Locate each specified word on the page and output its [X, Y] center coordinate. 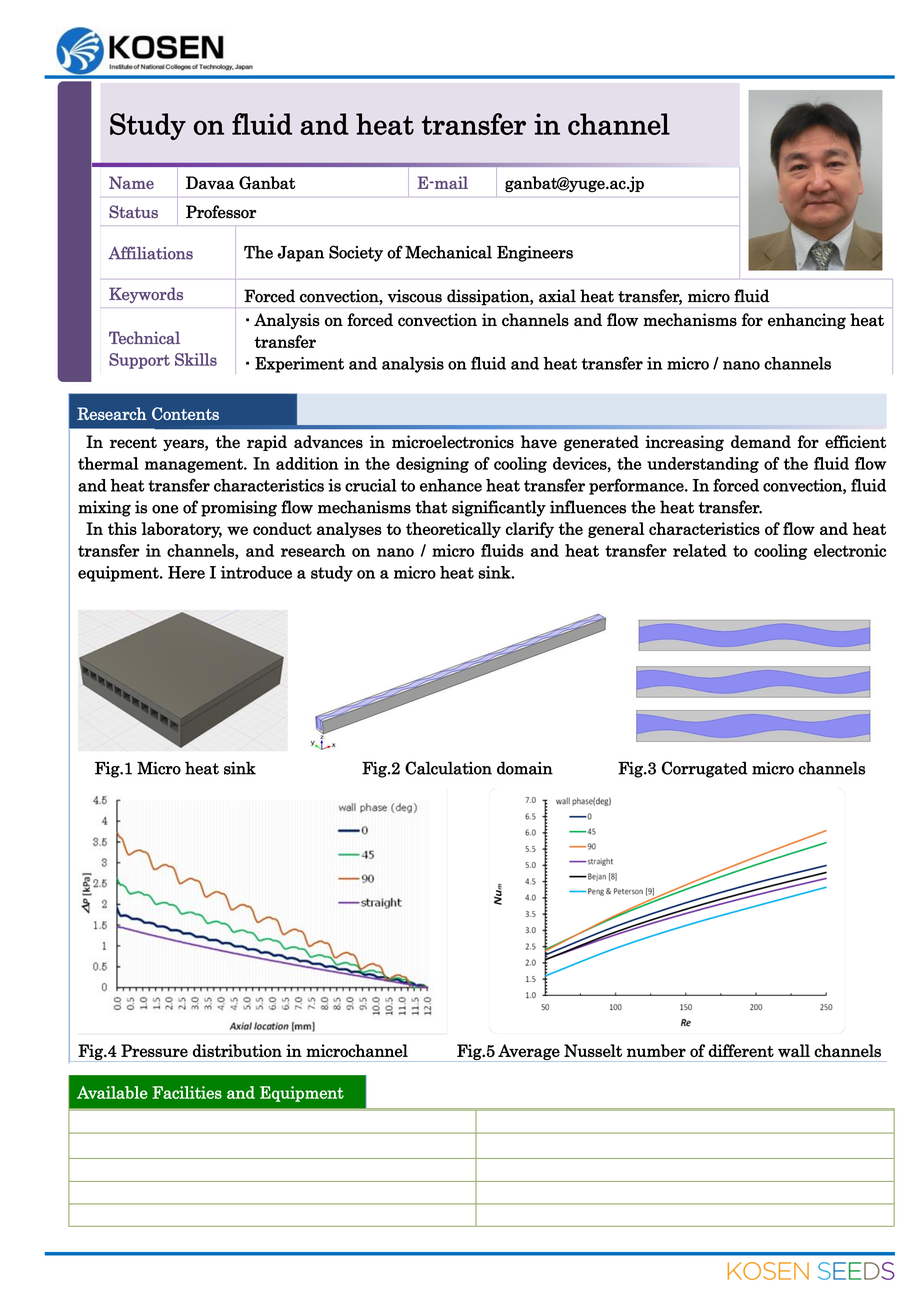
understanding [703, 465]
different [741, 1050]
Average [529, 1053]
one [165, 509]
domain [525, 768]
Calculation [448, 768]
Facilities [187, 1092]
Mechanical [448, 252]
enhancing [807, 321]
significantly [499, 508]
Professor [221, 212]
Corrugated [704, 769]
